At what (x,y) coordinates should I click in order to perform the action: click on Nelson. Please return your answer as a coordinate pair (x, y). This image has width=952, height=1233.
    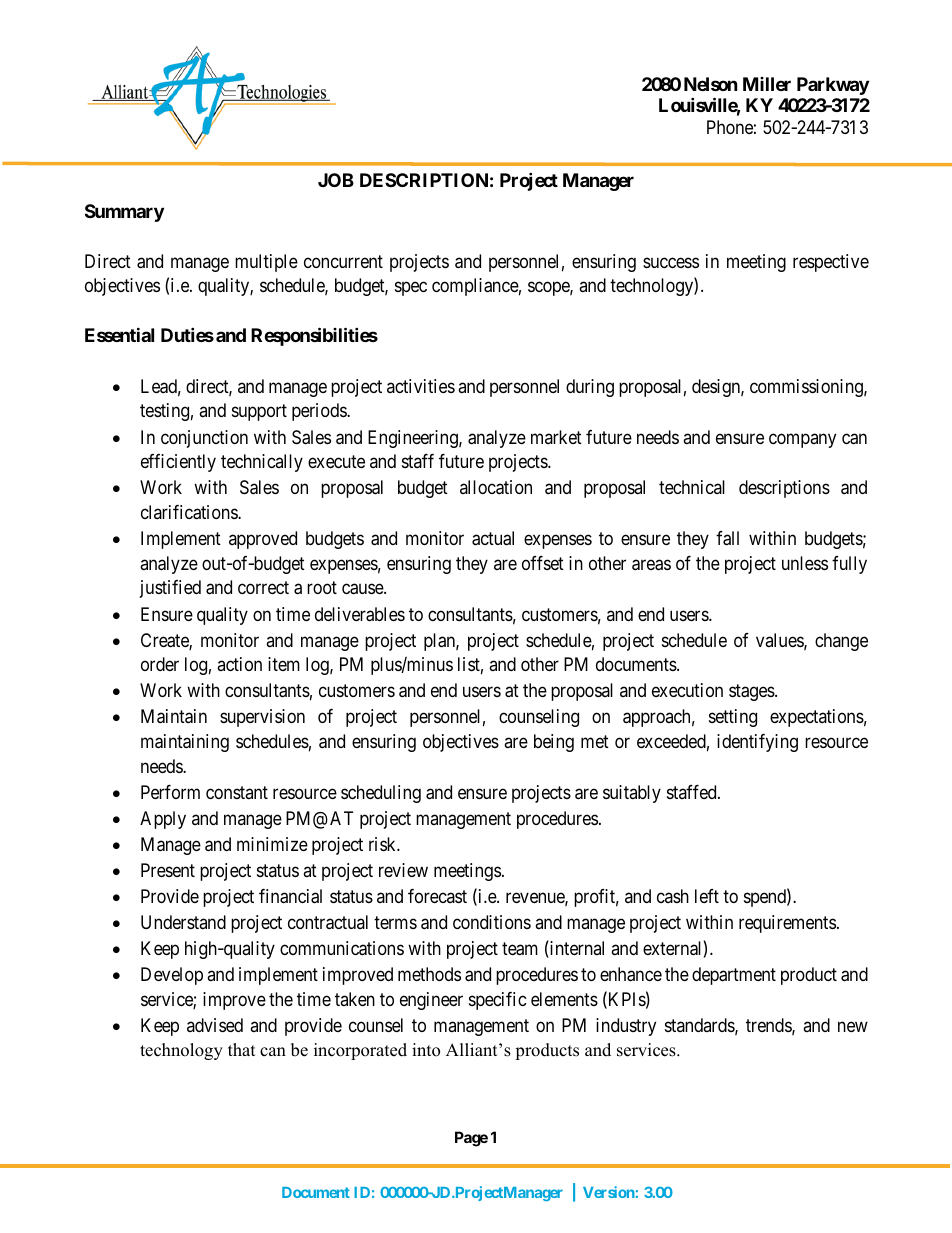
    Looking at the image, I should click on (711, 84).
